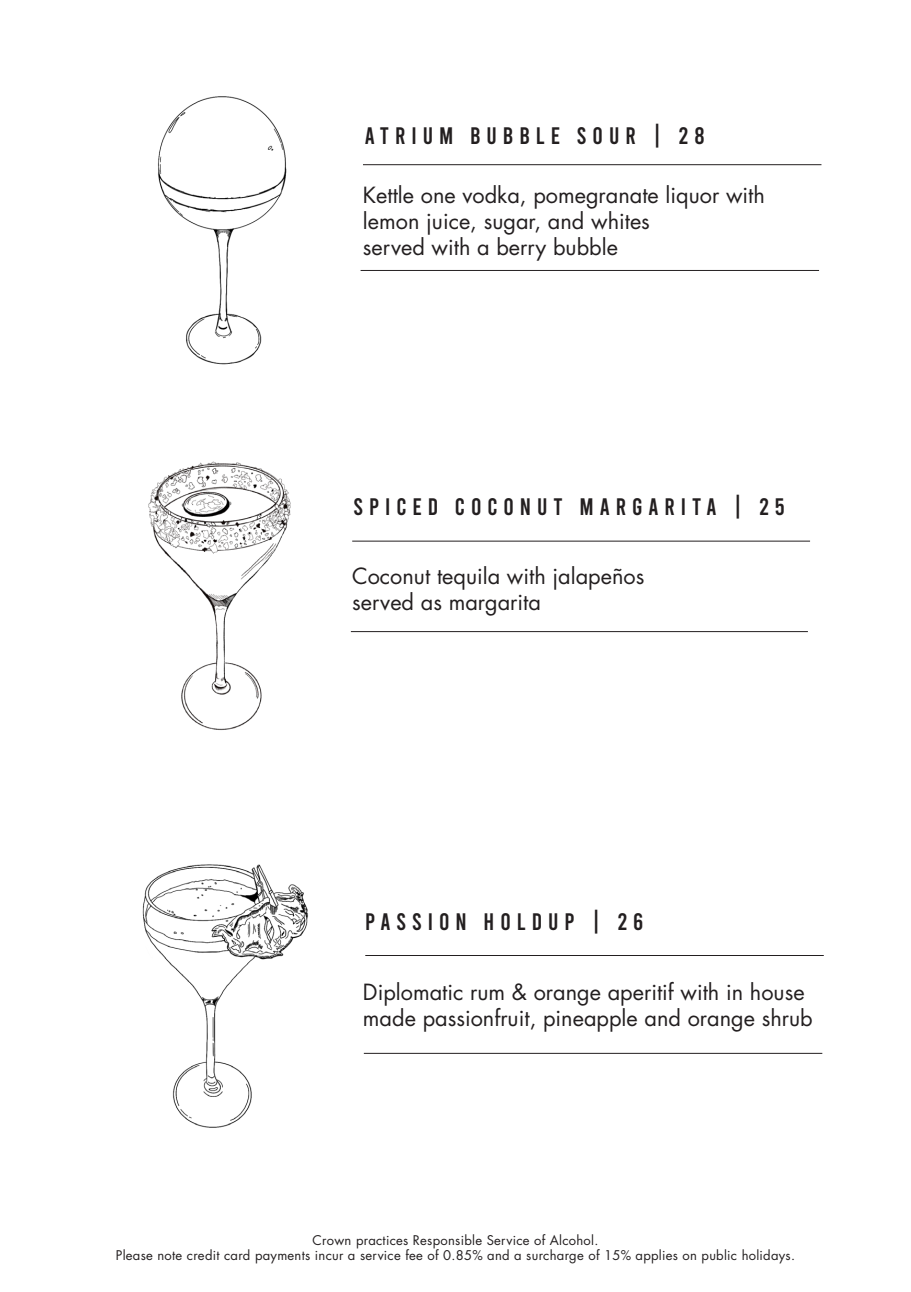 This screenshot has height=1292, width=911. I want to click on whites, so click(619, 219).
